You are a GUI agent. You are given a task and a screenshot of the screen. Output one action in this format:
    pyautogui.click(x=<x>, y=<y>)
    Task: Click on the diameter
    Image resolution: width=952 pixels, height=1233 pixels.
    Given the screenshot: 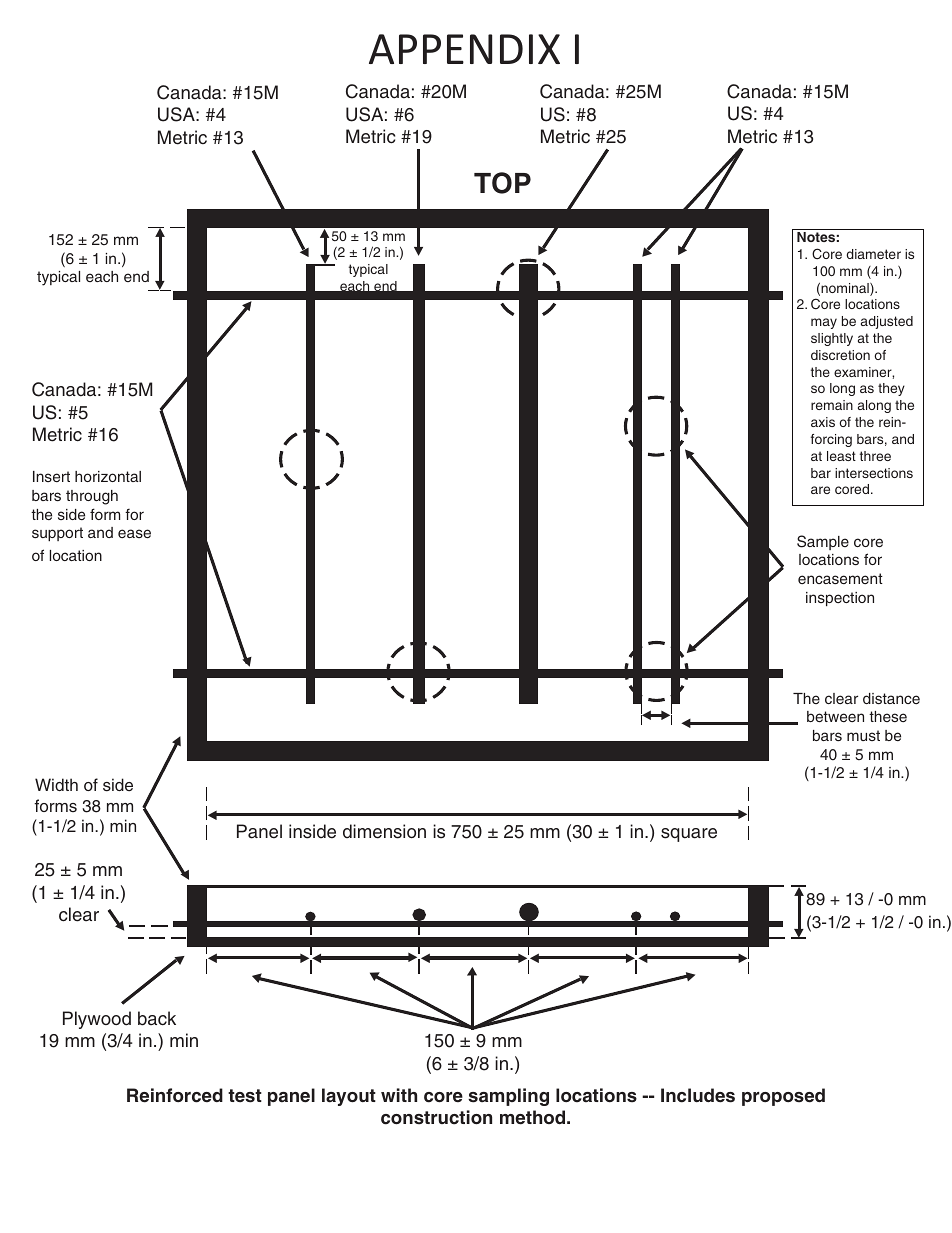 What is the action you would take?
    pyautogui.click(x=873, y=254)
